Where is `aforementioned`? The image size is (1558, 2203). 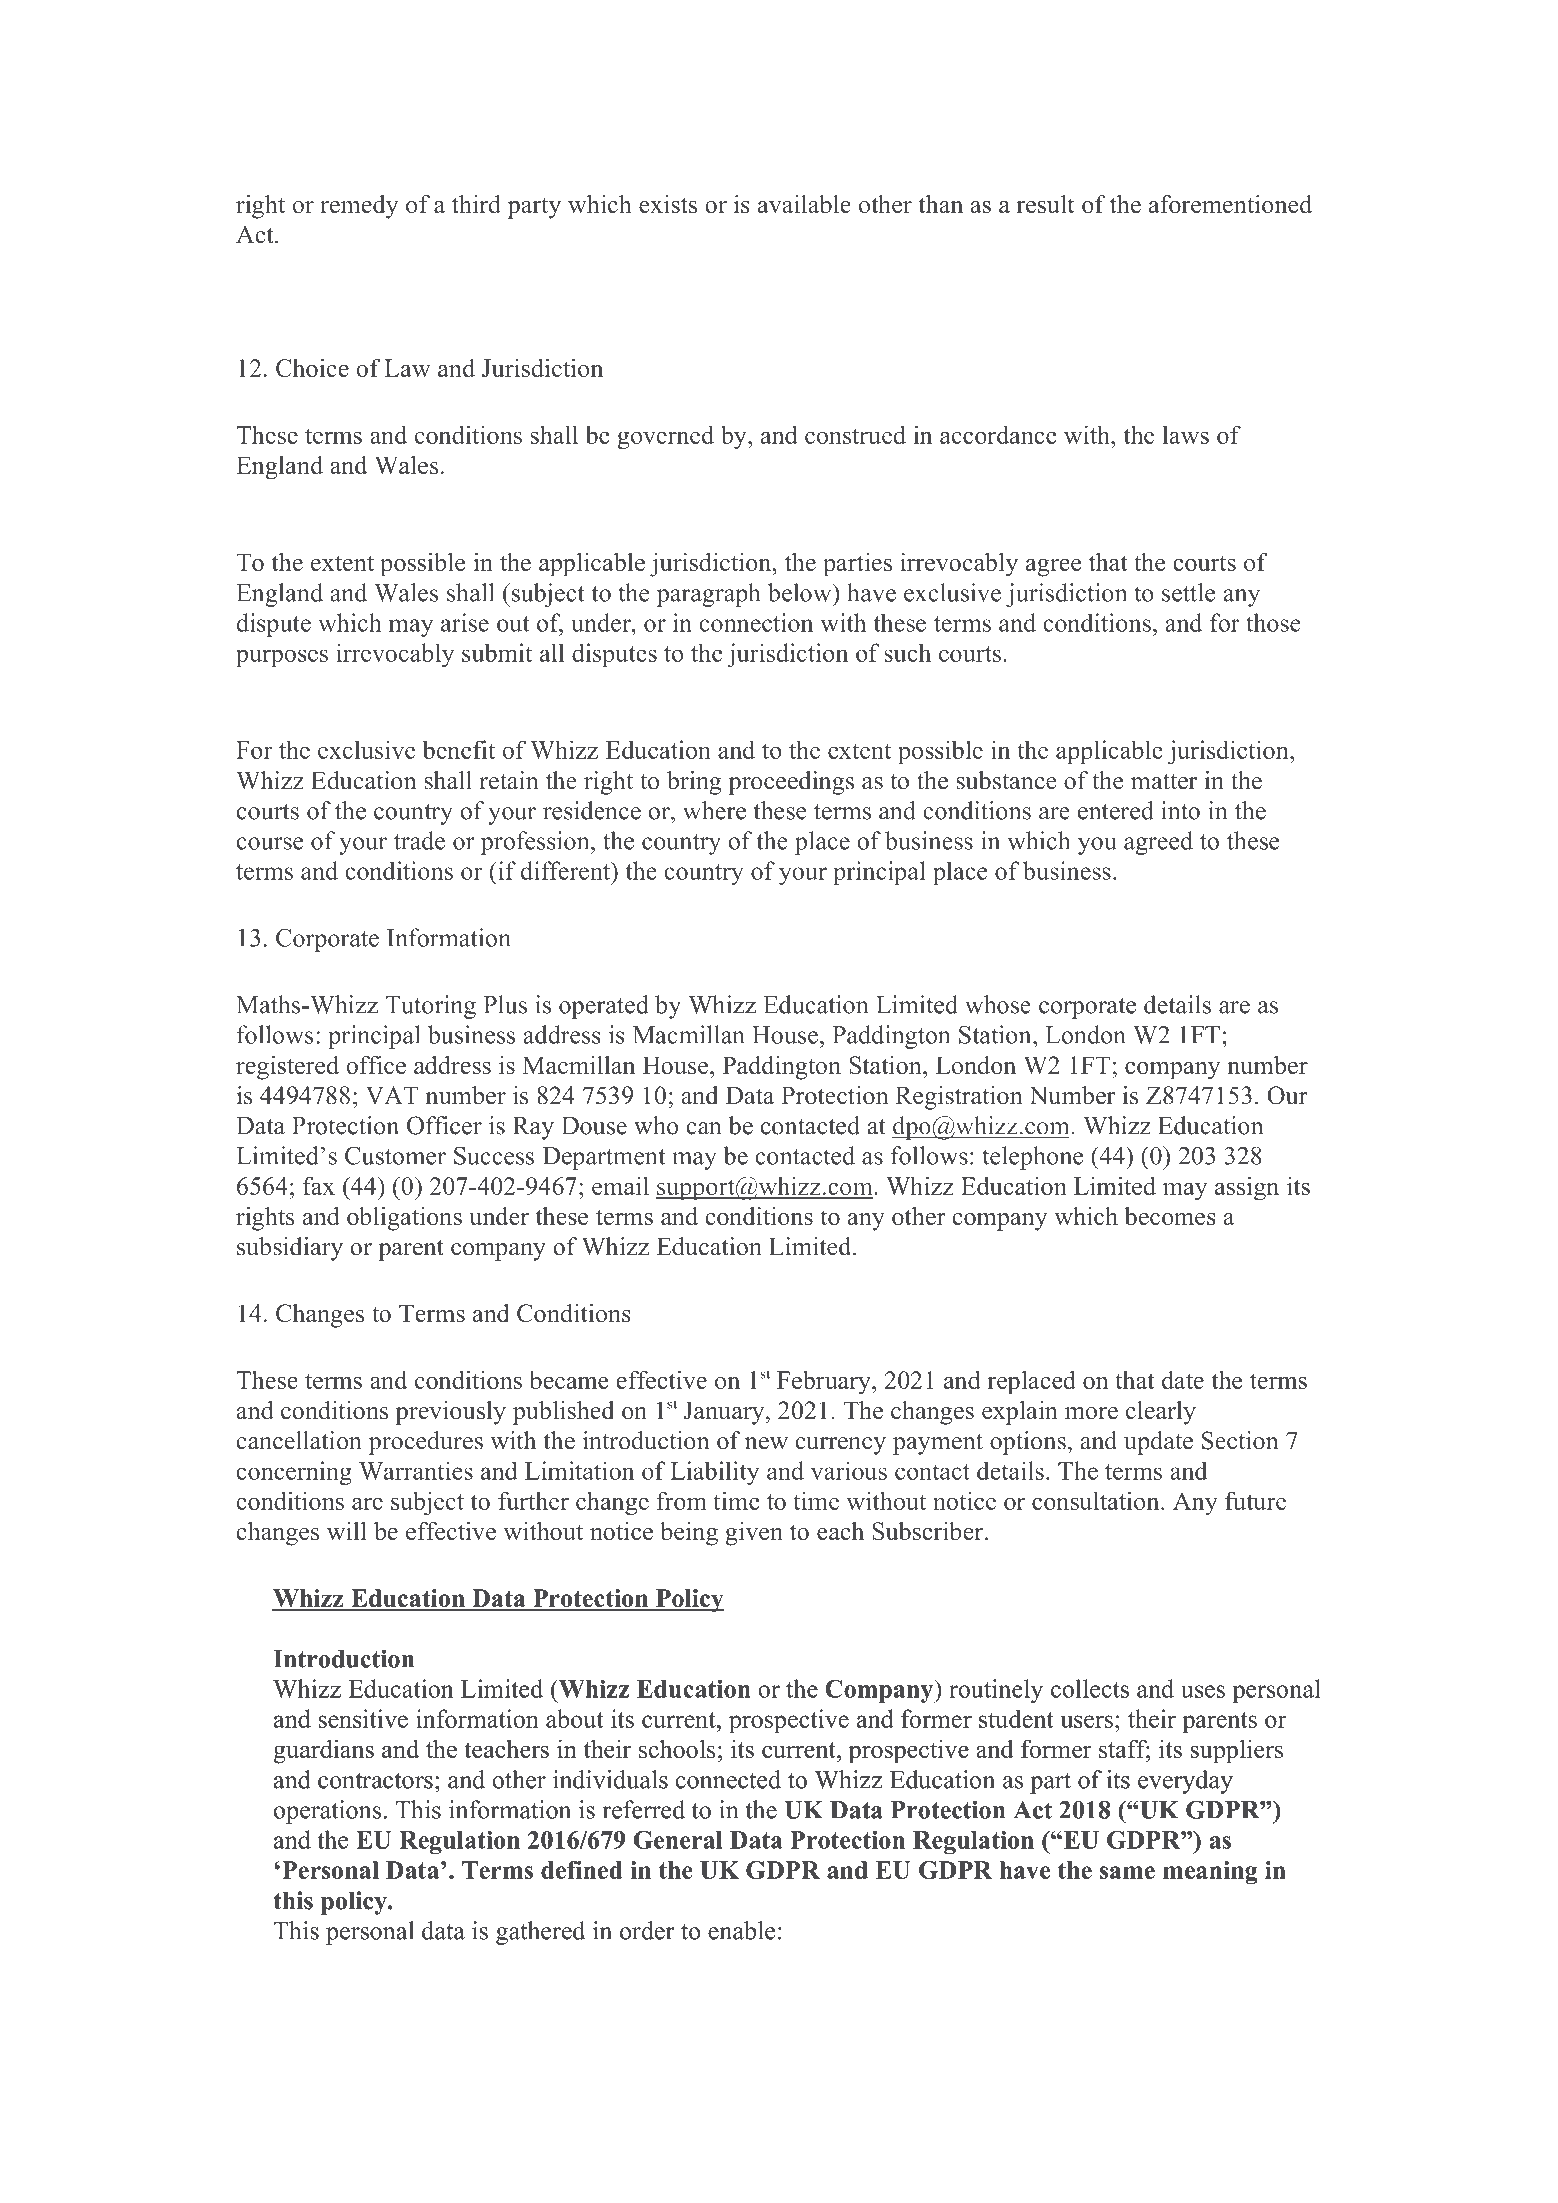
aforementioned is located at coordinates (1230, 204).
